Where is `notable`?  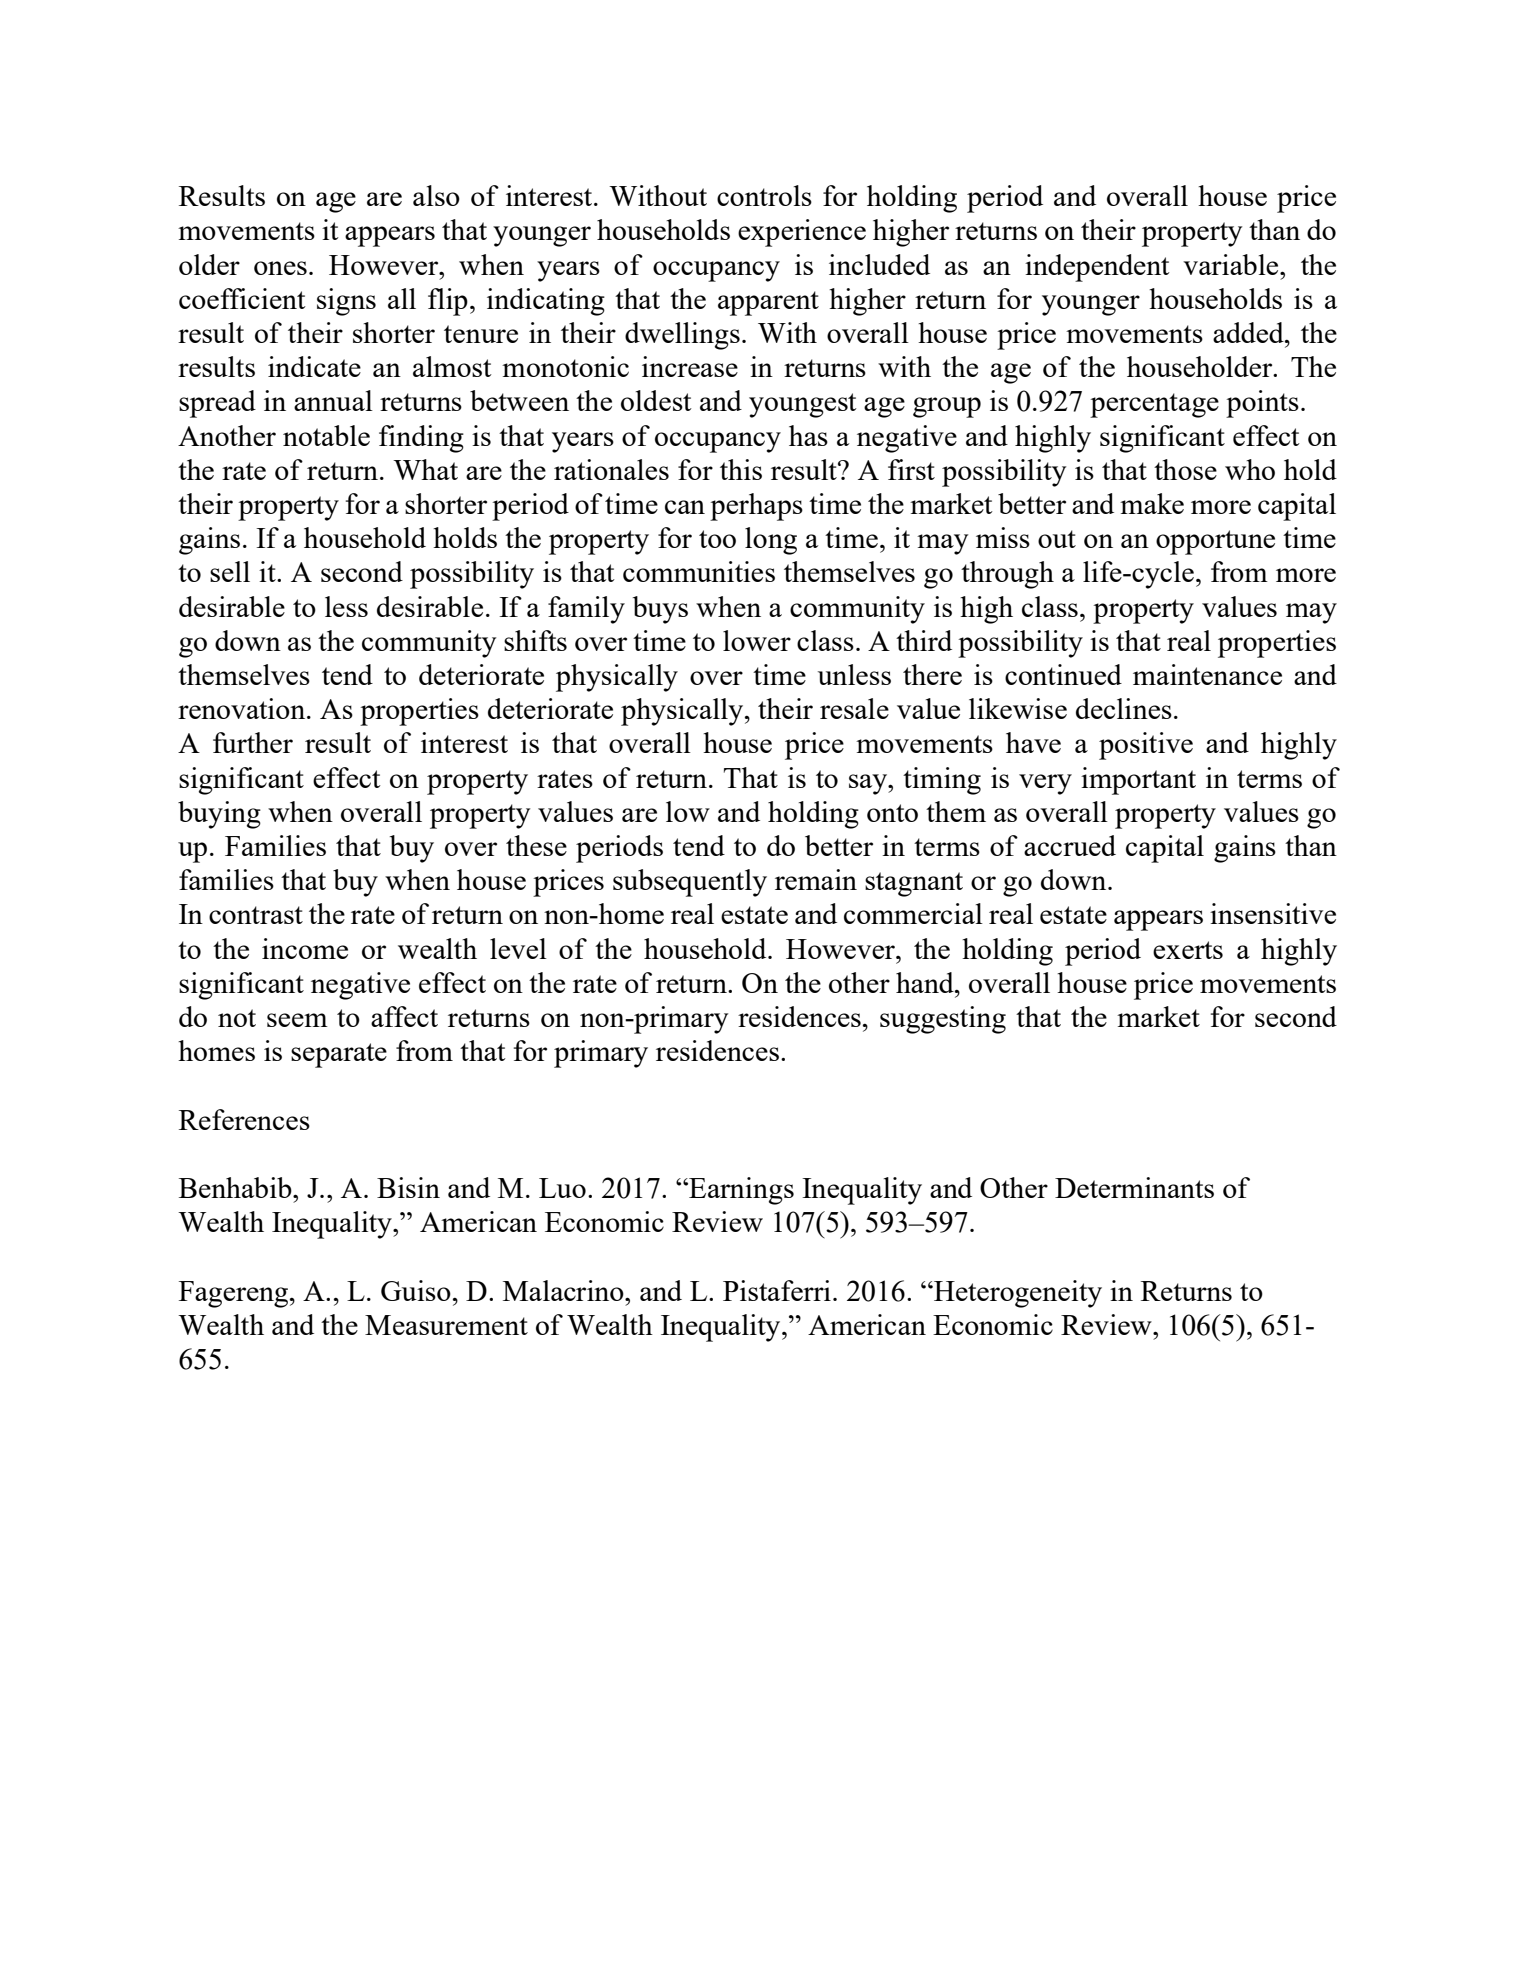
notable is located at coordinates (326, 435).
